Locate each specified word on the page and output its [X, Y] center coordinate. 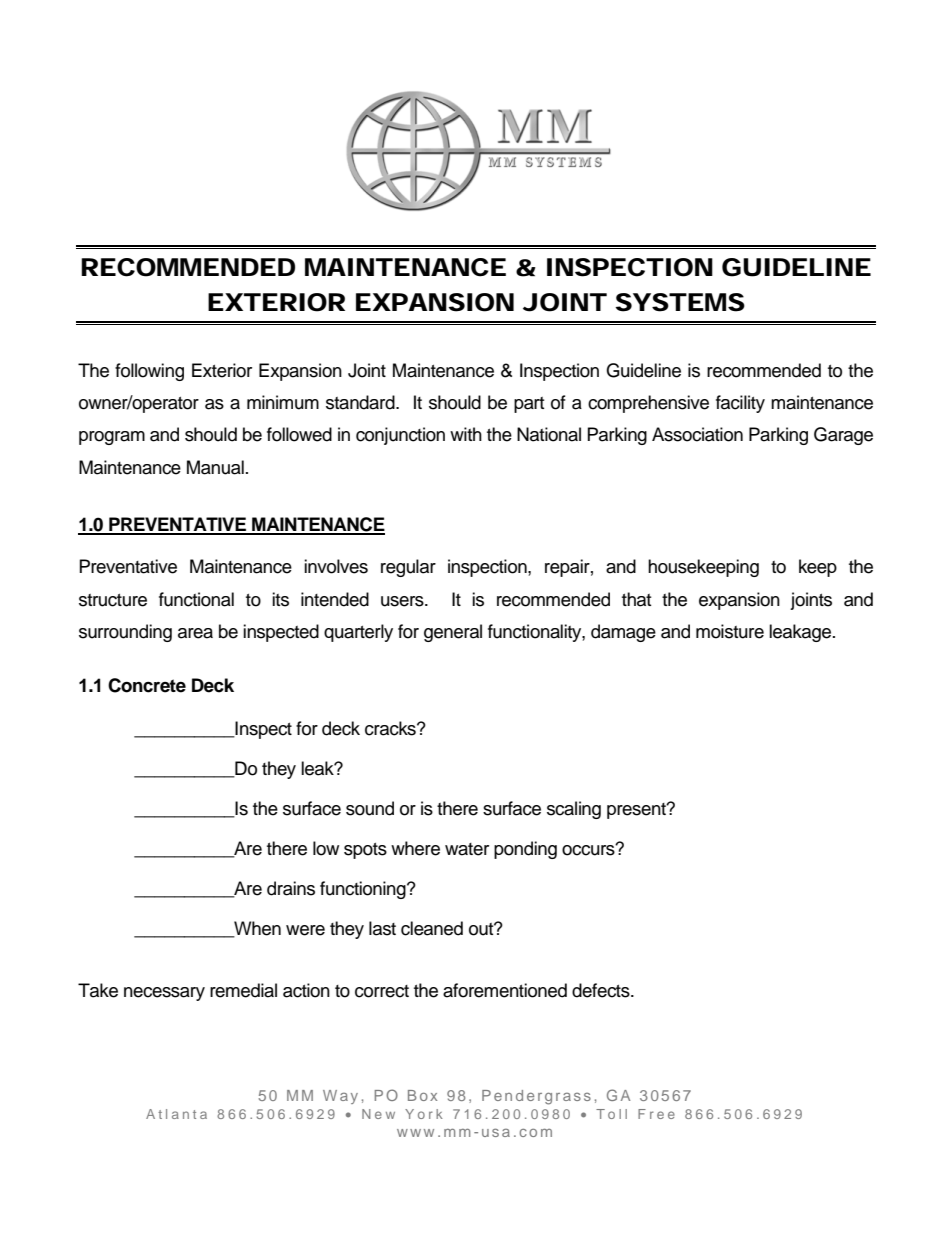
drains [291, 888]
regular [408, 568]
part [529, 405]
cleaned [432, 928]
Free [656, 1114]
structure [113, 600]
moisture [730, 631]
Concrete [147, 685]
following [149, 372]
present [637, 811]
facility [740, 404]
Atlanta [176, 1114]
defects [602, 990]
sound [370, 808]
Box [422, 1095]
